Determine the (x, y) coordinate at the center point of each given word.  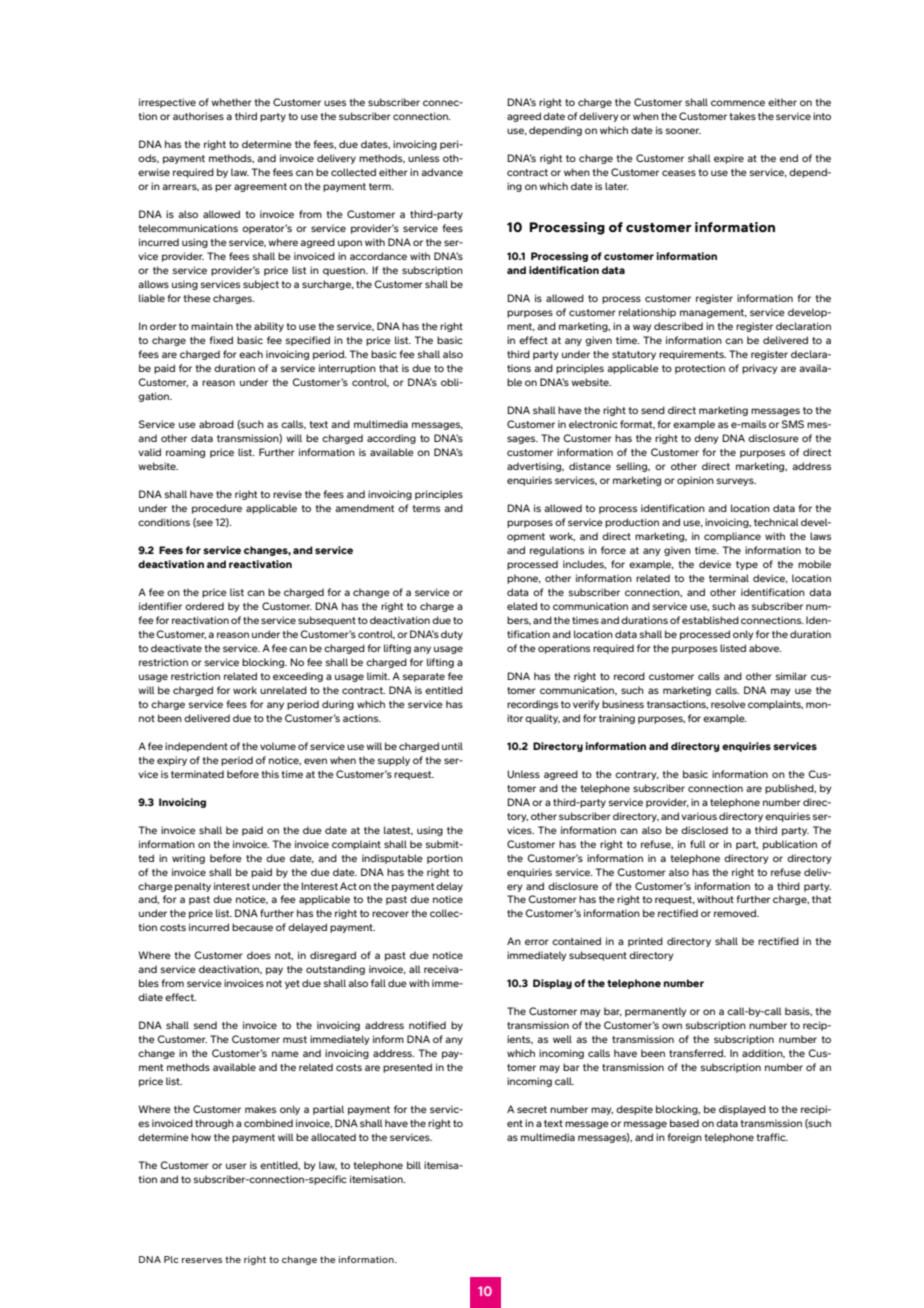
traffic (772, 1137)
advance (442, 172)
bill (414, 1165)
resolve (728, 704)
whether (231, 102)
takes (742, 116)
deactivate (176, 648)
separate (424, 677)
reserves (202, 1260)
